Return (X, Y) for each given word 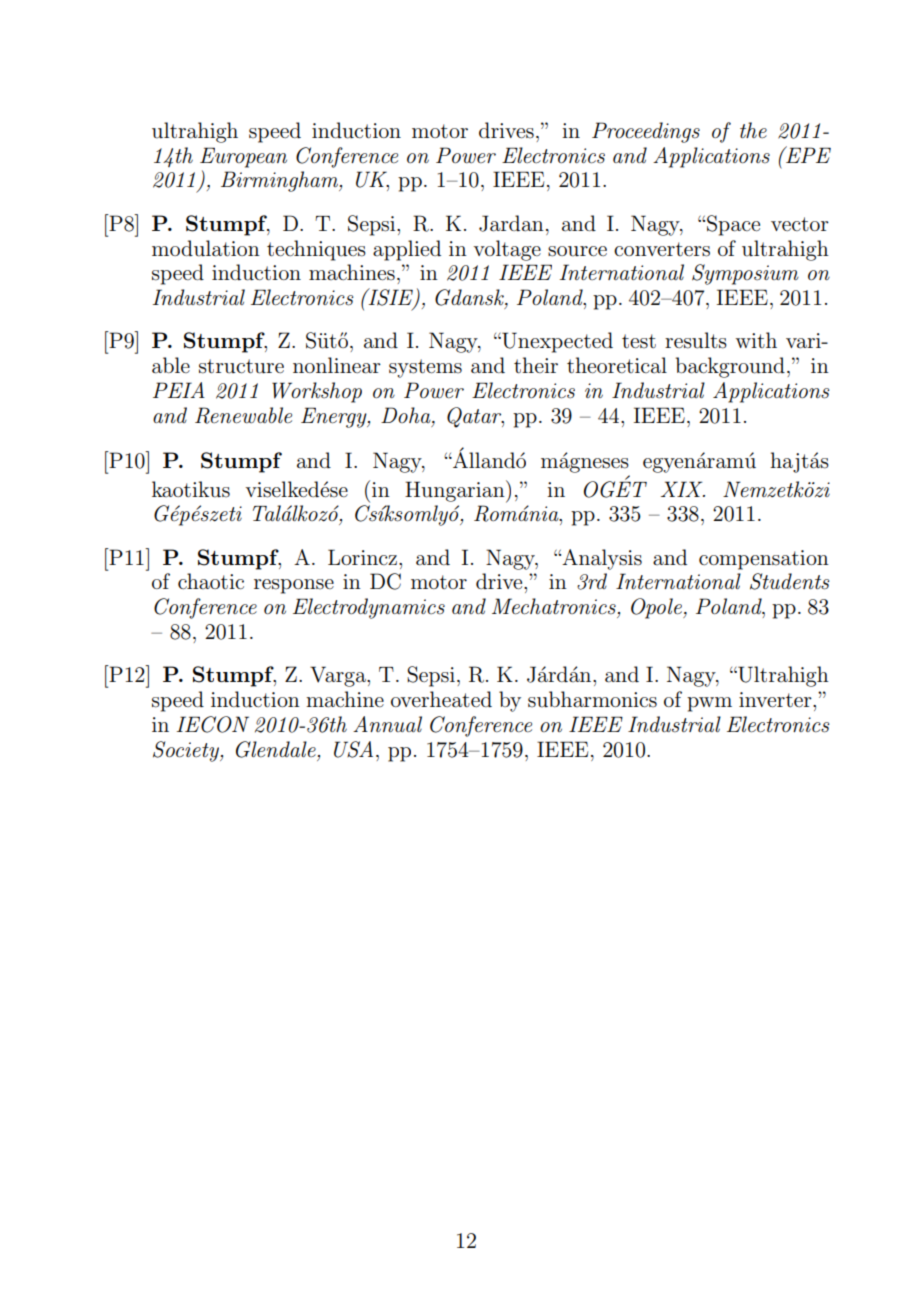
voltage (507, 250)
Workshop (317, 392)
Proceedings (646, 132)
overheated (441, 699)
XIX (683, 489)
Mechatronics (554, 606)
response (294, 586)
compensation (764, 560)
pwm (709, 704)
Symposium (745, 274)
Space (733, 225)
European (243, 157)
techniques (316, 250)
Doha (407, 415)
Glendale (276, 749)
